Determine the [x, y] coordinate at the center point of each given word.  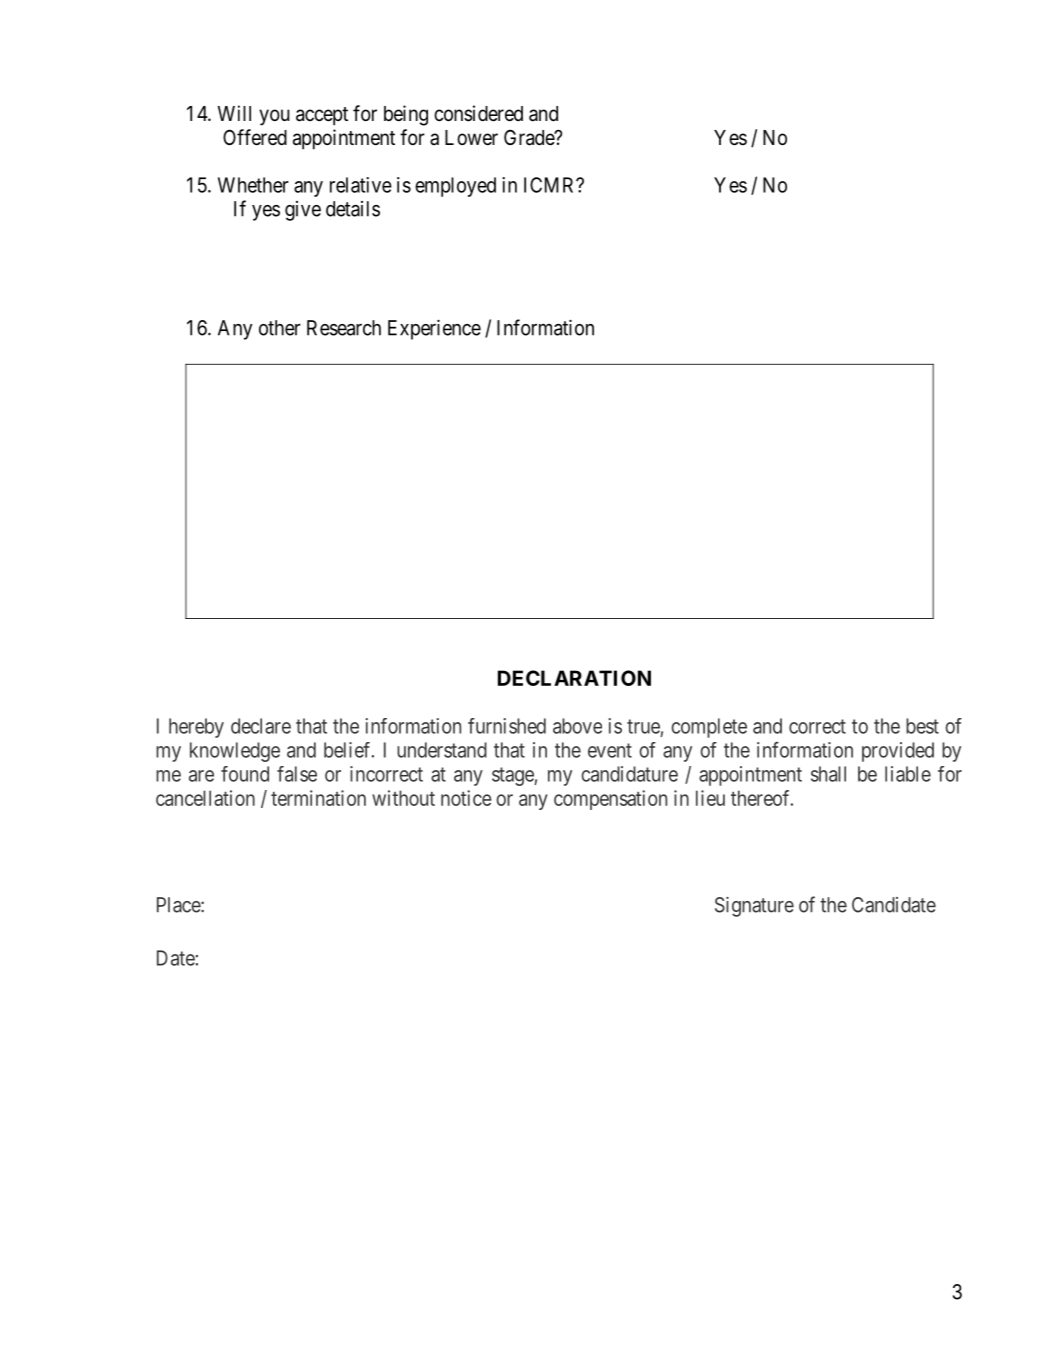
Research [344, 328]
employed [455, 187]
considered [478, 113]
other [280, 328]
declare [261, 726]
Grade [530, 137]
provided [898, 752]
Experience [434, 329]
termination [318, 798]
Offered [255, 137]
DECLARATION [574, 678]
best [922, 726]
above [577, 726]
